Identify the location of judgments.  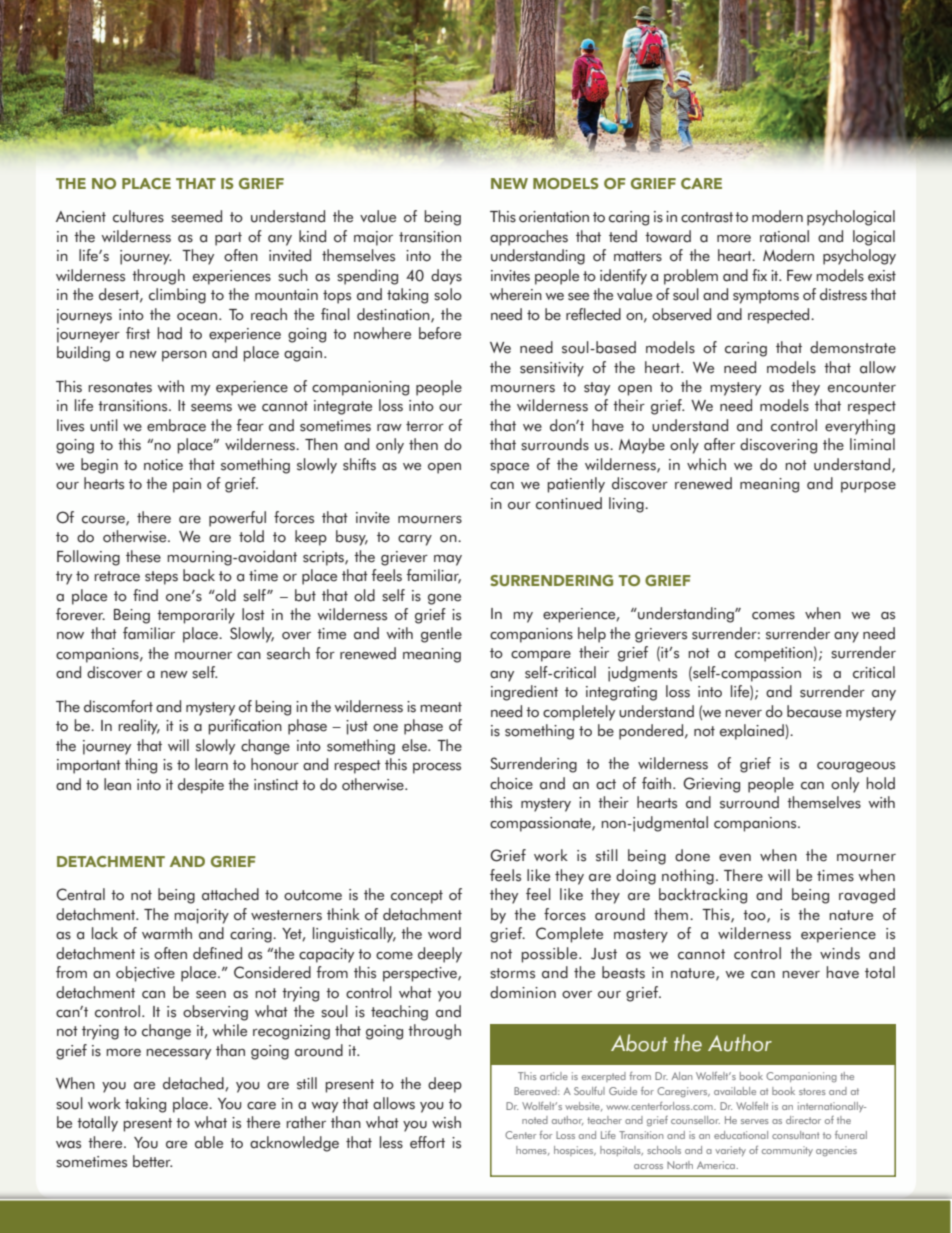
(642, 674).
